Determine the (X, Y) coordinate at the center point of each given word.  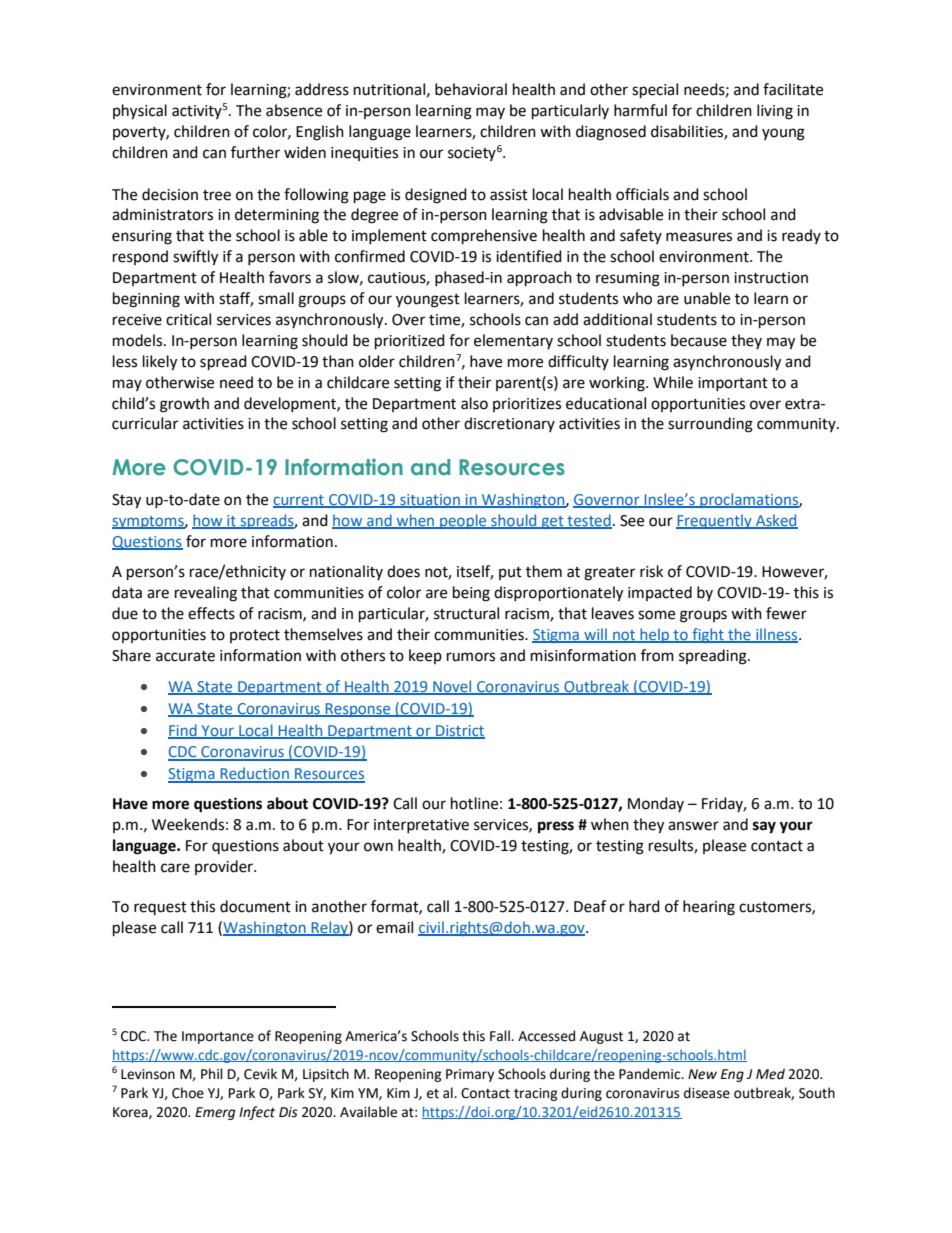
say (764, 827)
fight (708, 635)
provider (225, 867)
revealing (206, 594)
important (733, 384)
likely (160, 363)
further (255, 152)
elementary (513, 341)
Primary (470, 1075)
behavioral (471, 89)
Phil (212, 1073)
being (471, 594)
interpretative (421, 826)
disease (707, 1093)
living (775, 112)
